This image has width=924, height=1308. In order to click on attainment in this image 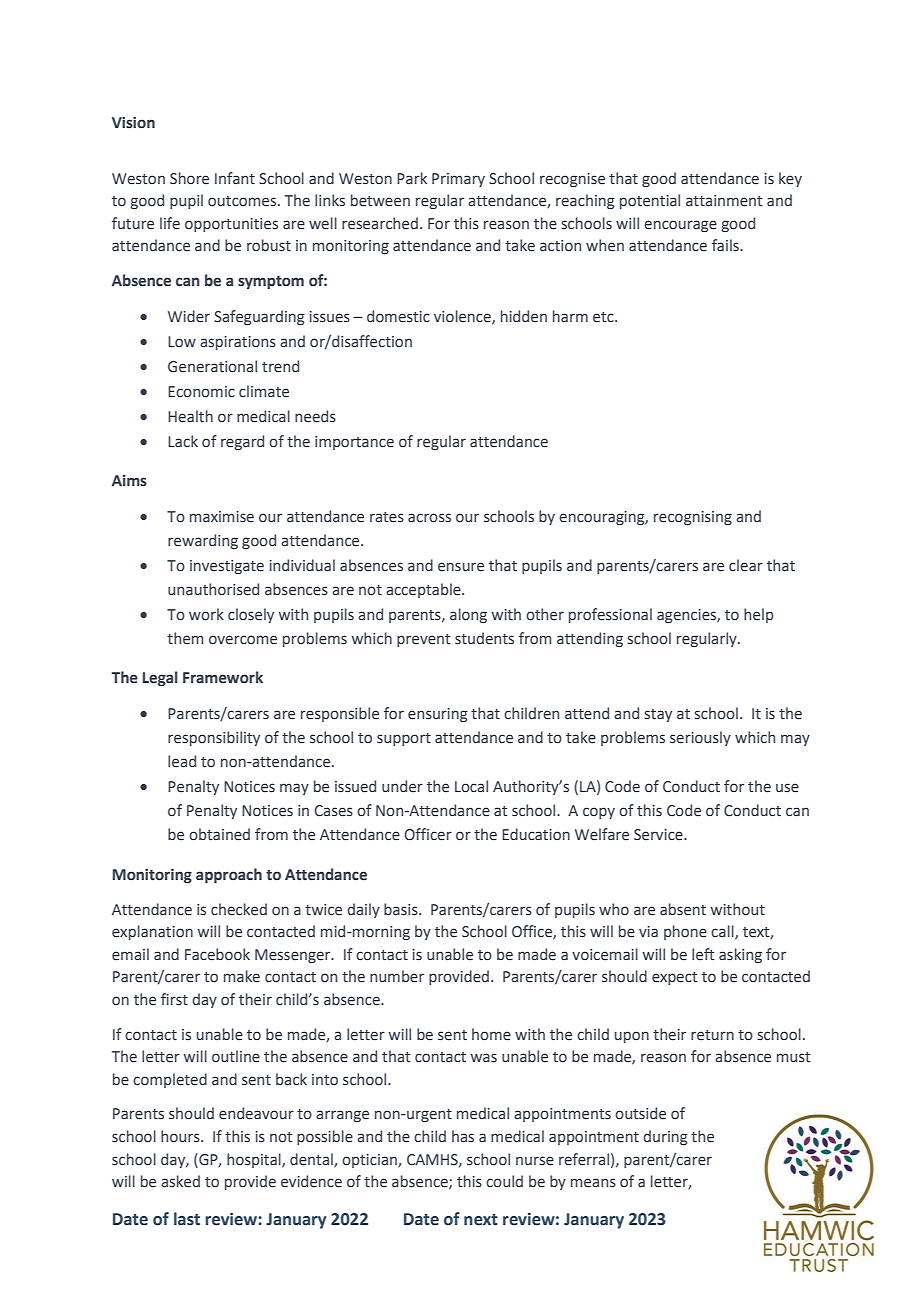, I will do `click(724, 201)`.
